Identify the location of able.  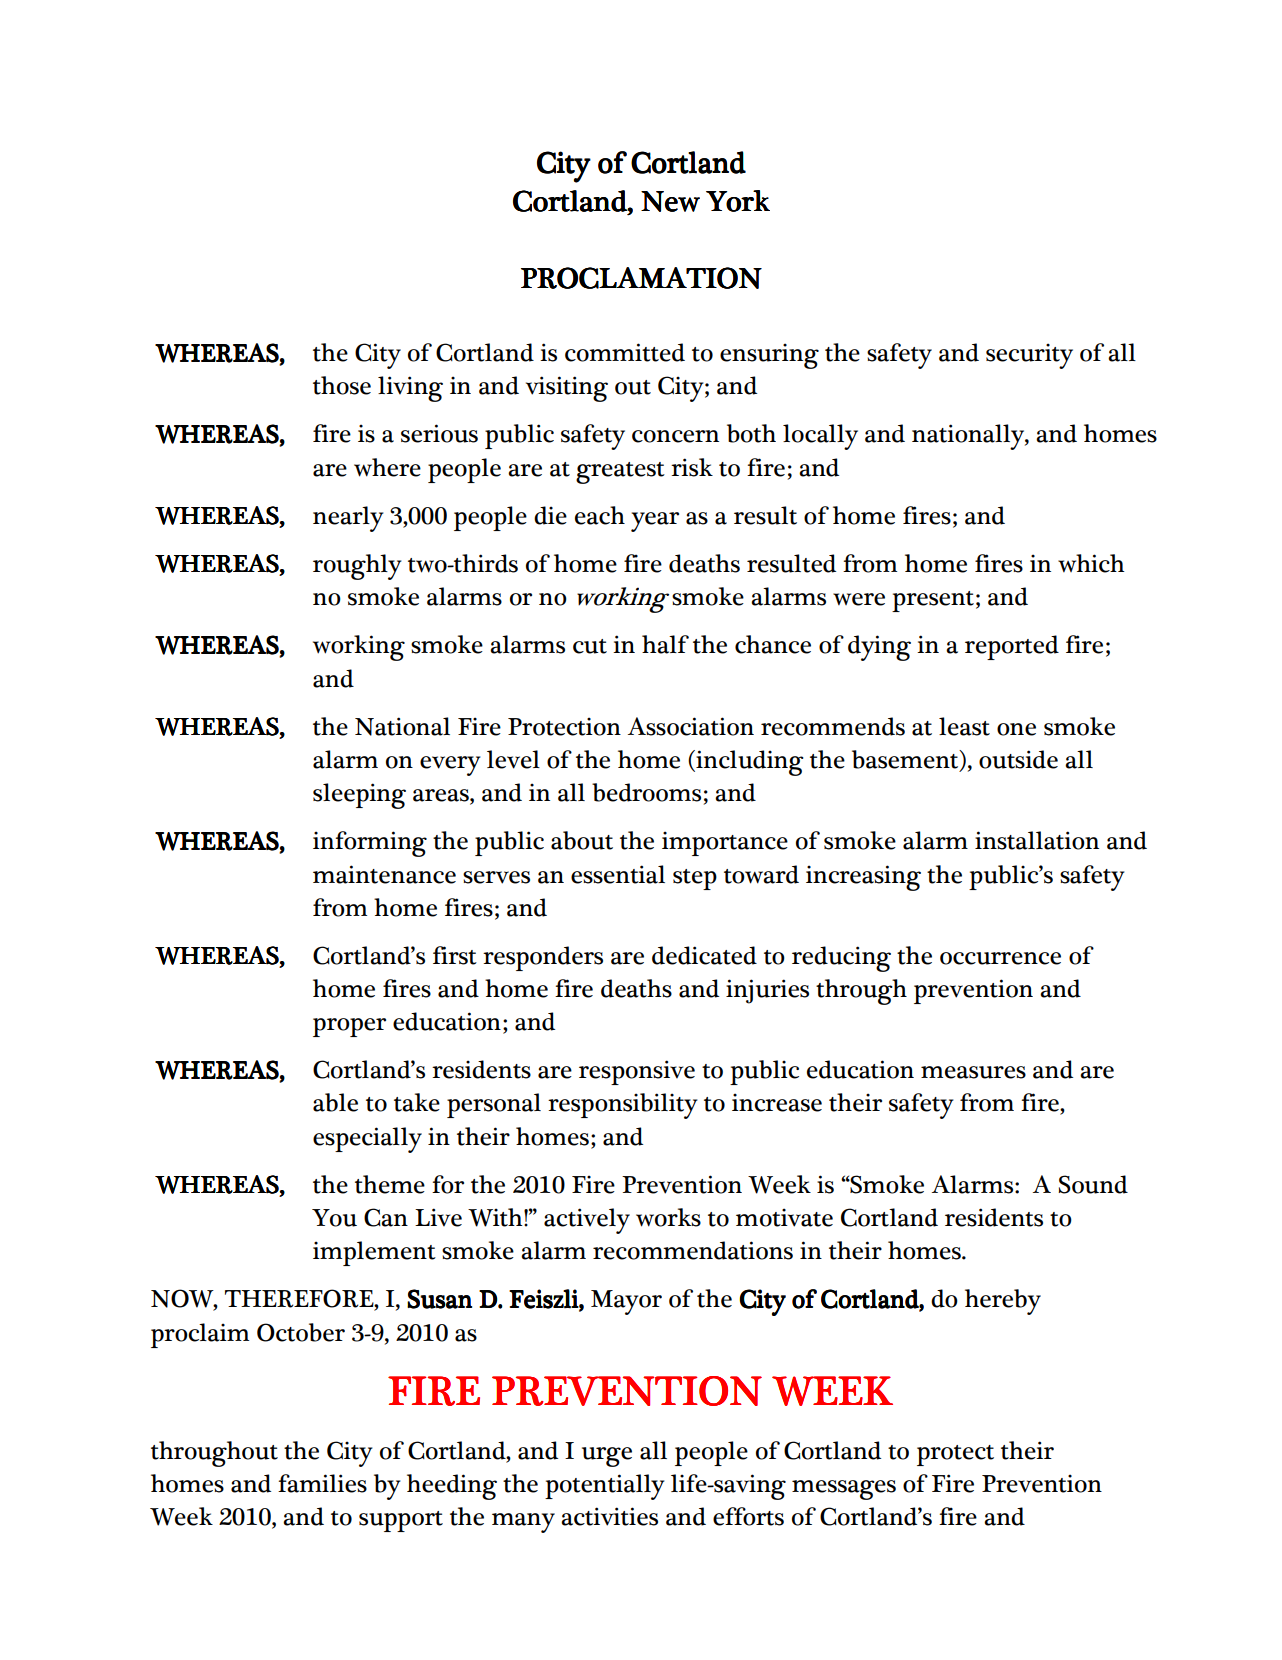
(335, 1102).
